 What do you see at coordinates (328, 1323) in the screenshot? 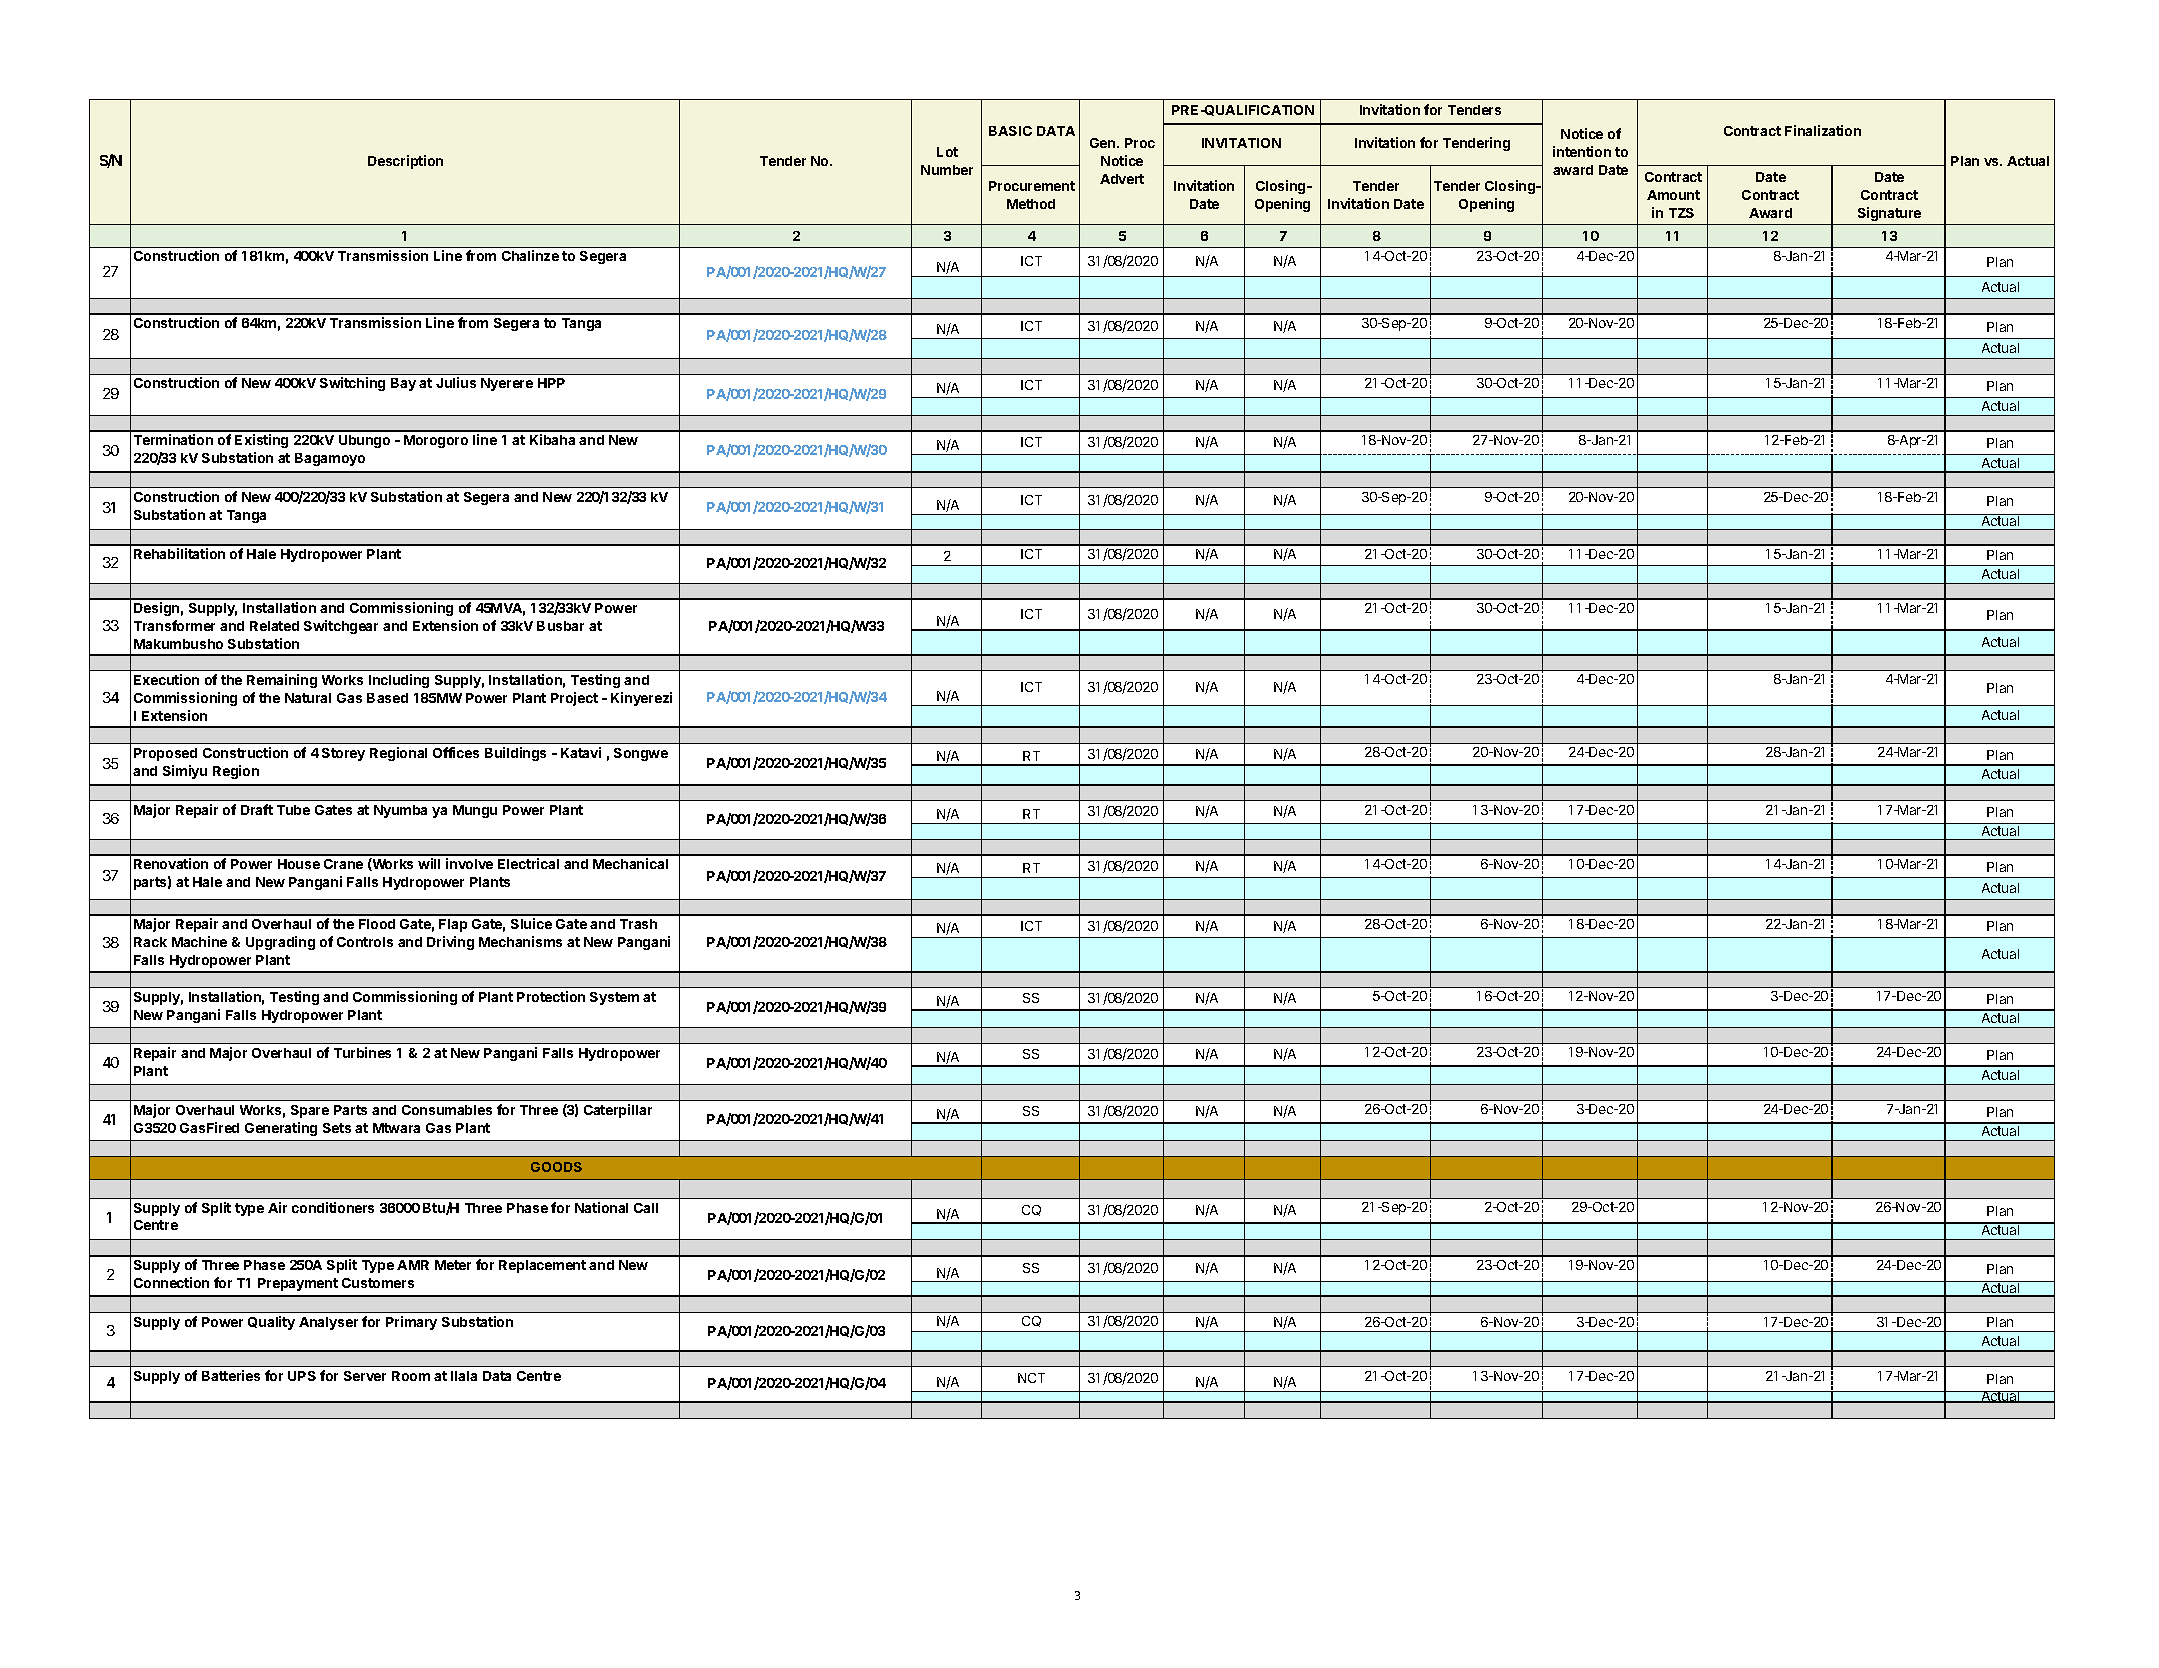
I see `Analyser` at bounding box center [328, 1323].
